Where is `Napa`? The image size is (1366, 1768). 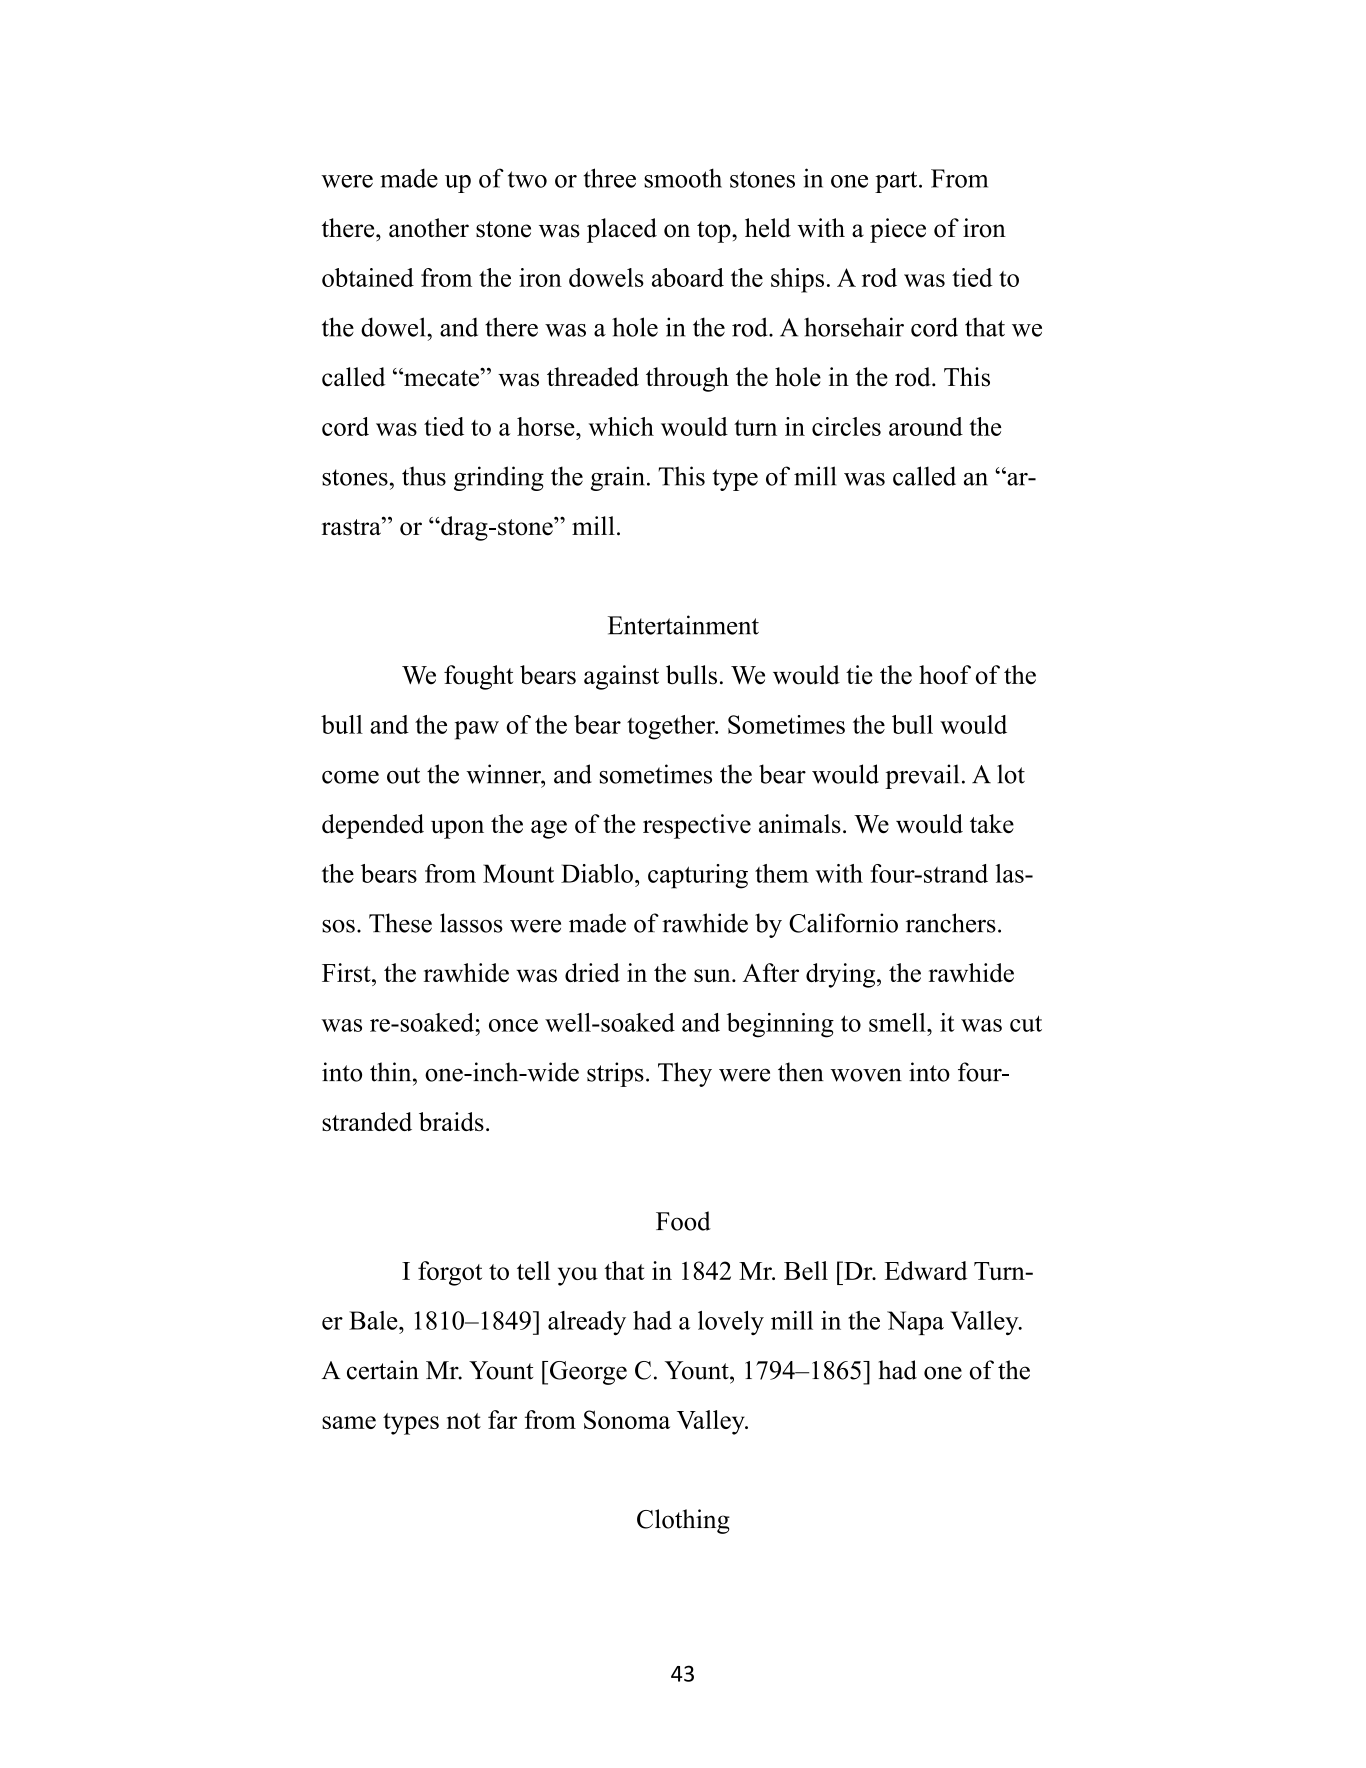
Napa is located at coordinates (915, 1323).
